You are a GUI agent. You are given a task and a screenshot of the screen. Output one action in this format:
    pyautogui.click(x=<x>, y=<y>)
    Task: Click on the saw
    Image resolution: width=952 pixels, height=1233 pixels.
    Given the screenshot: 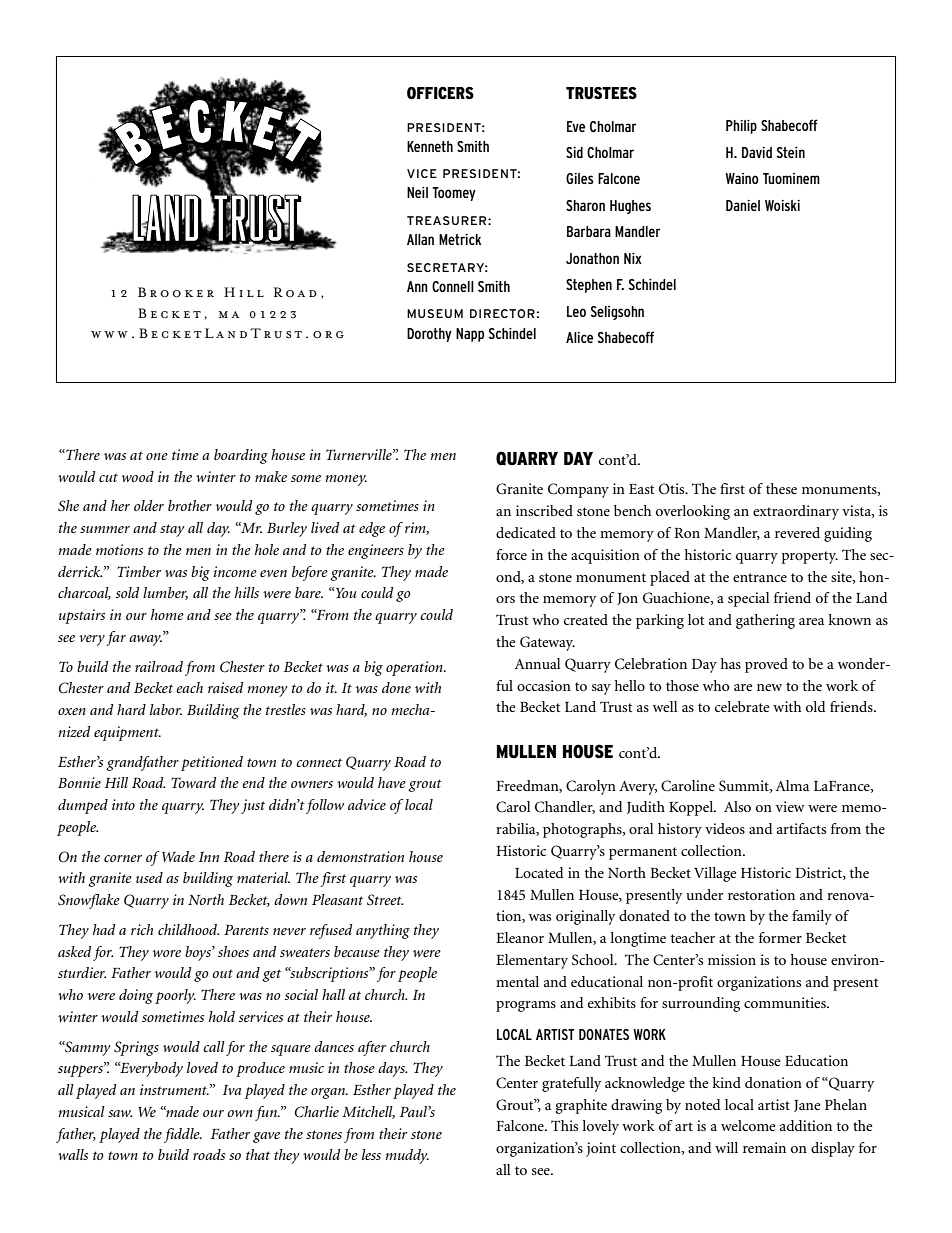 What is the action you would take?
    pyautogui.click(x=120, y=1113)
